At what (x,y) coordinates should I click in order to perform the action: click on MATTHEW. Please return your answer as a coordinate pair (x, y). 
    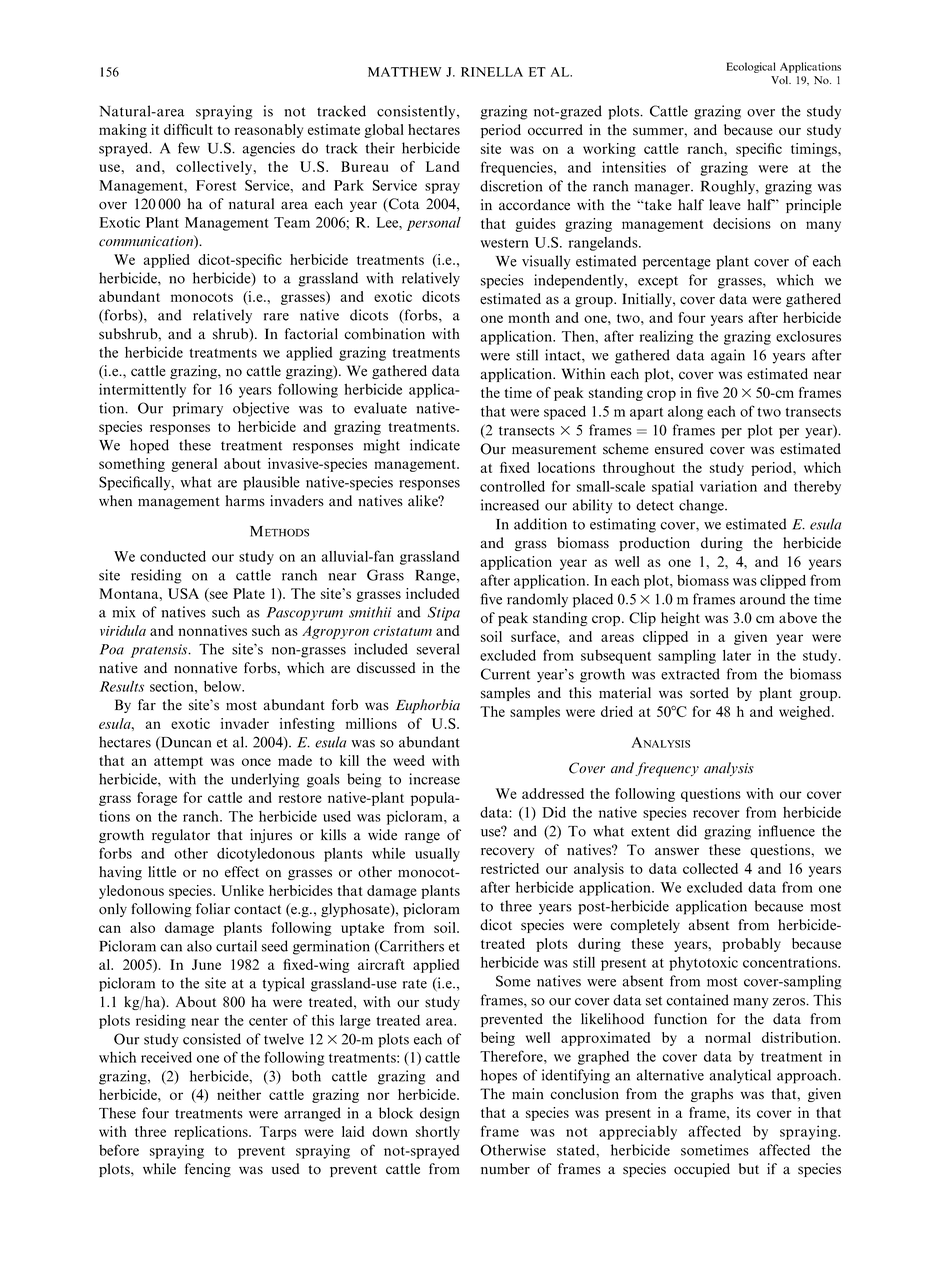
    Looking at the image, I should click on (404, 72).
